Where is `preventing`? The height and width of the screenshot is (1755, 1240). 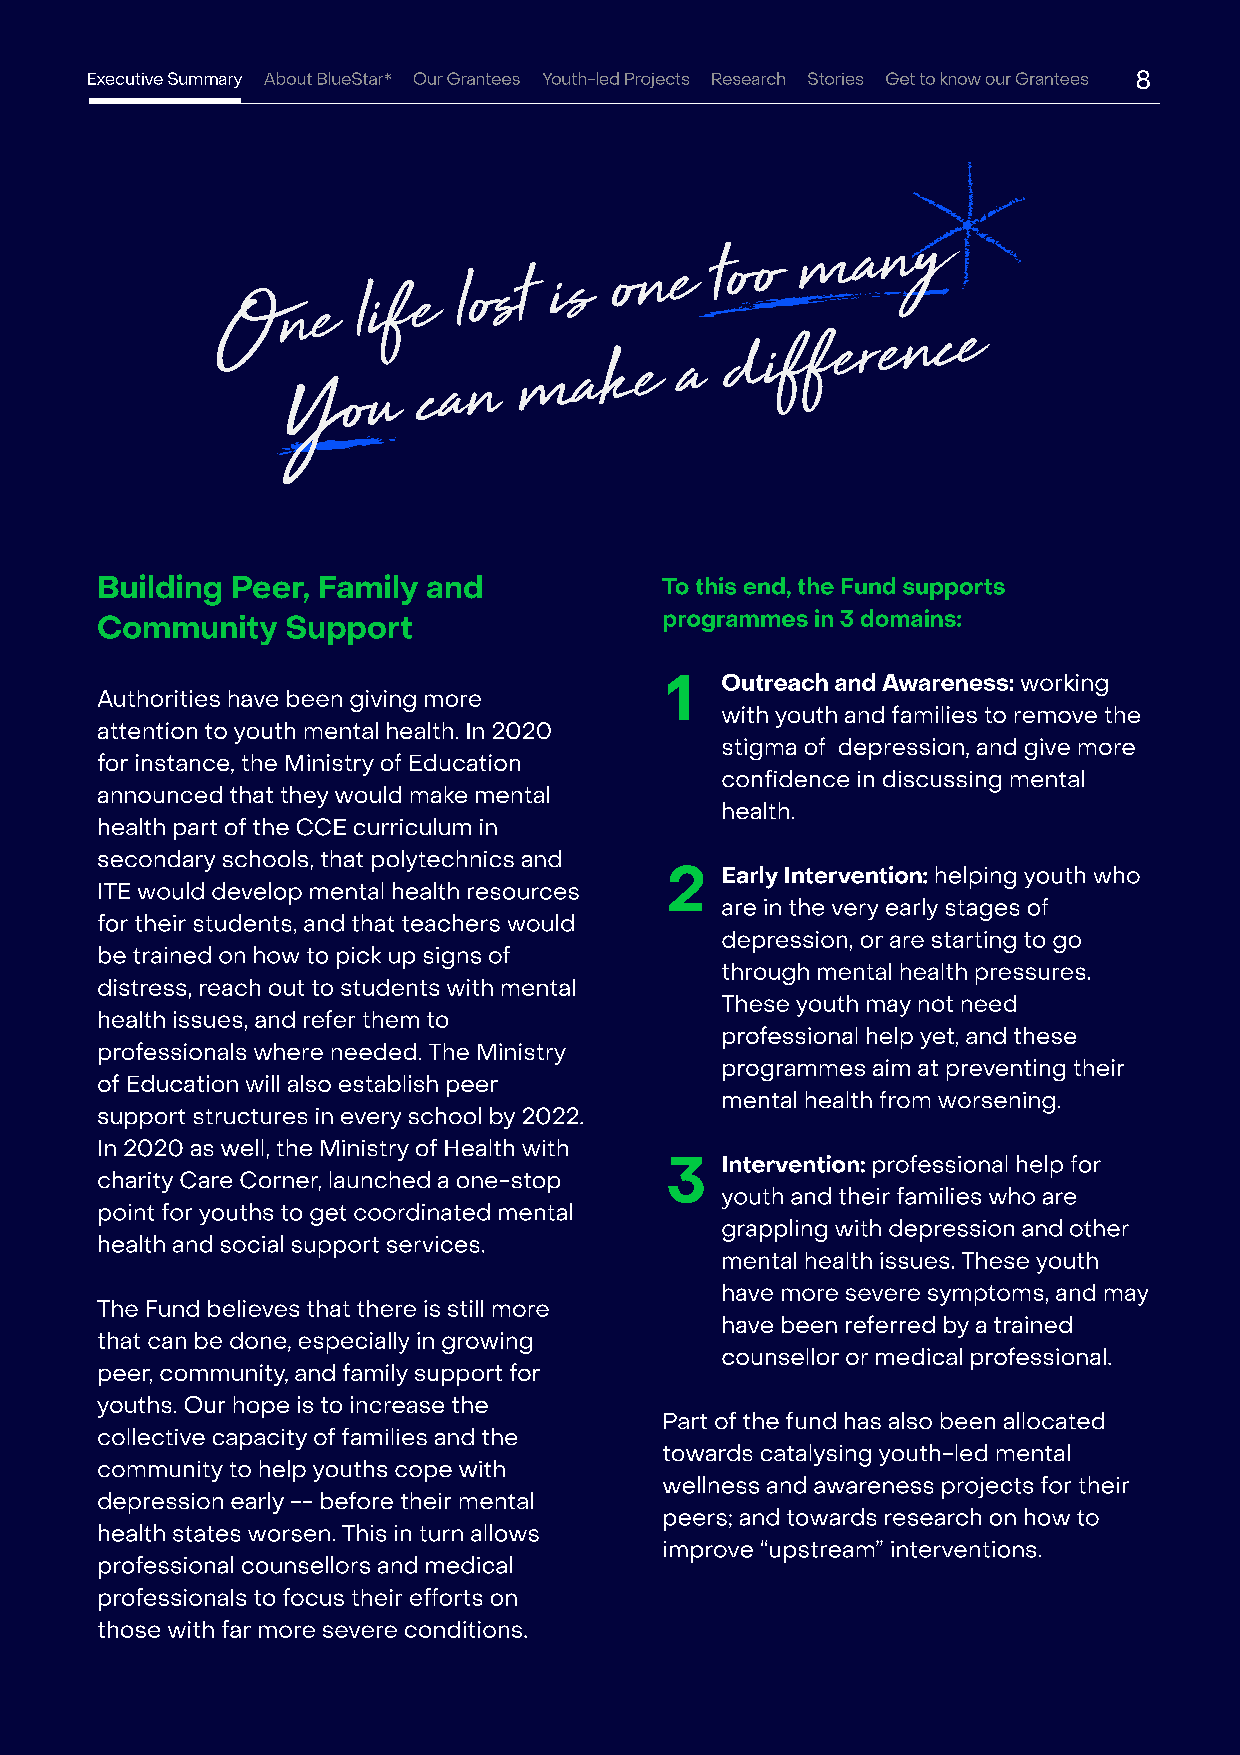
preventing is located at coordinates (1006, 1070).
